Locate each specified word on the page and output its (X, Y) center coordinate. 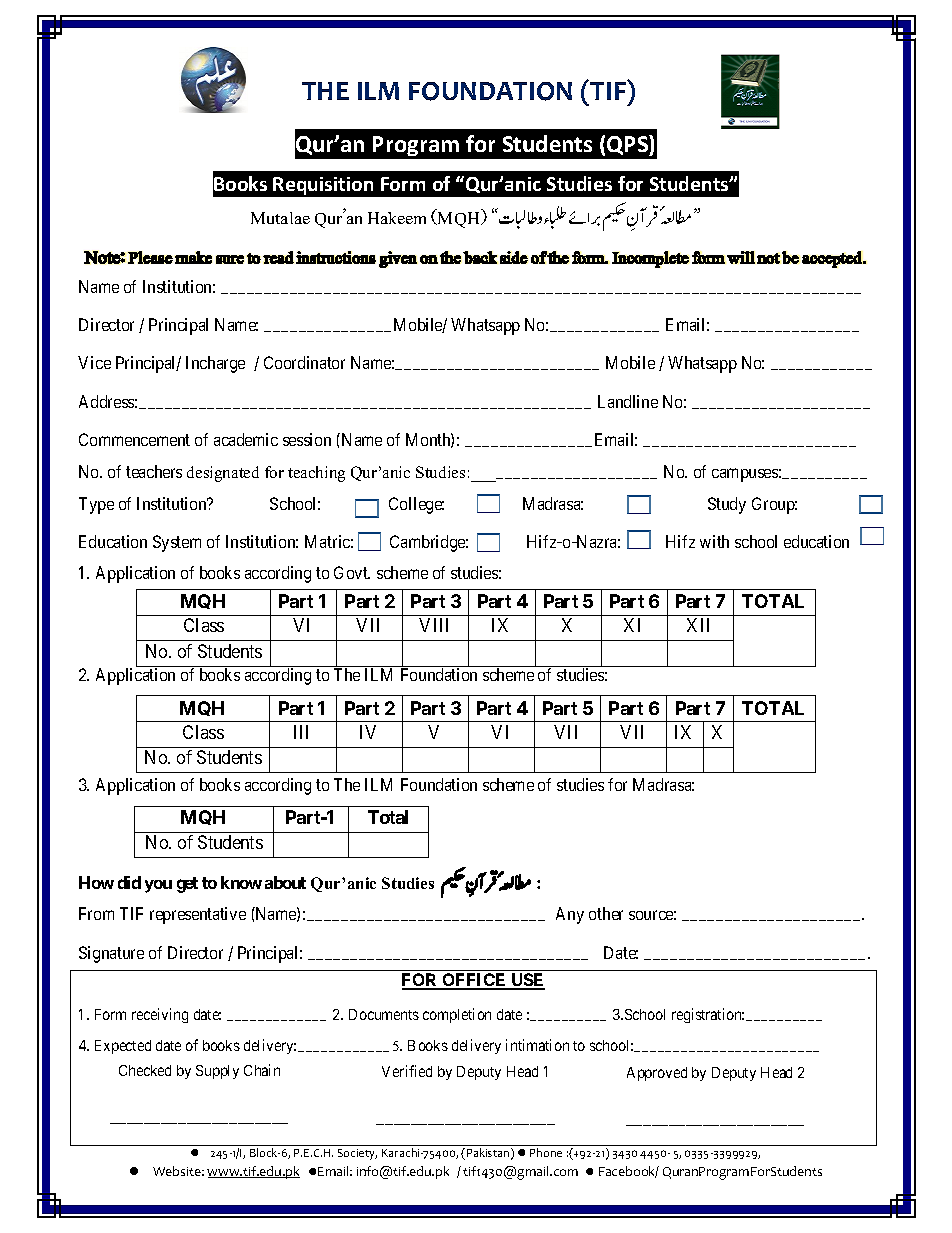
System (177, 543)
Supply (217, 1072)
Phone (546, 1152)
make (193, 257)
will (741, 257)
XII (698, 625)
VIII (433, 625)
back (480, 257)
